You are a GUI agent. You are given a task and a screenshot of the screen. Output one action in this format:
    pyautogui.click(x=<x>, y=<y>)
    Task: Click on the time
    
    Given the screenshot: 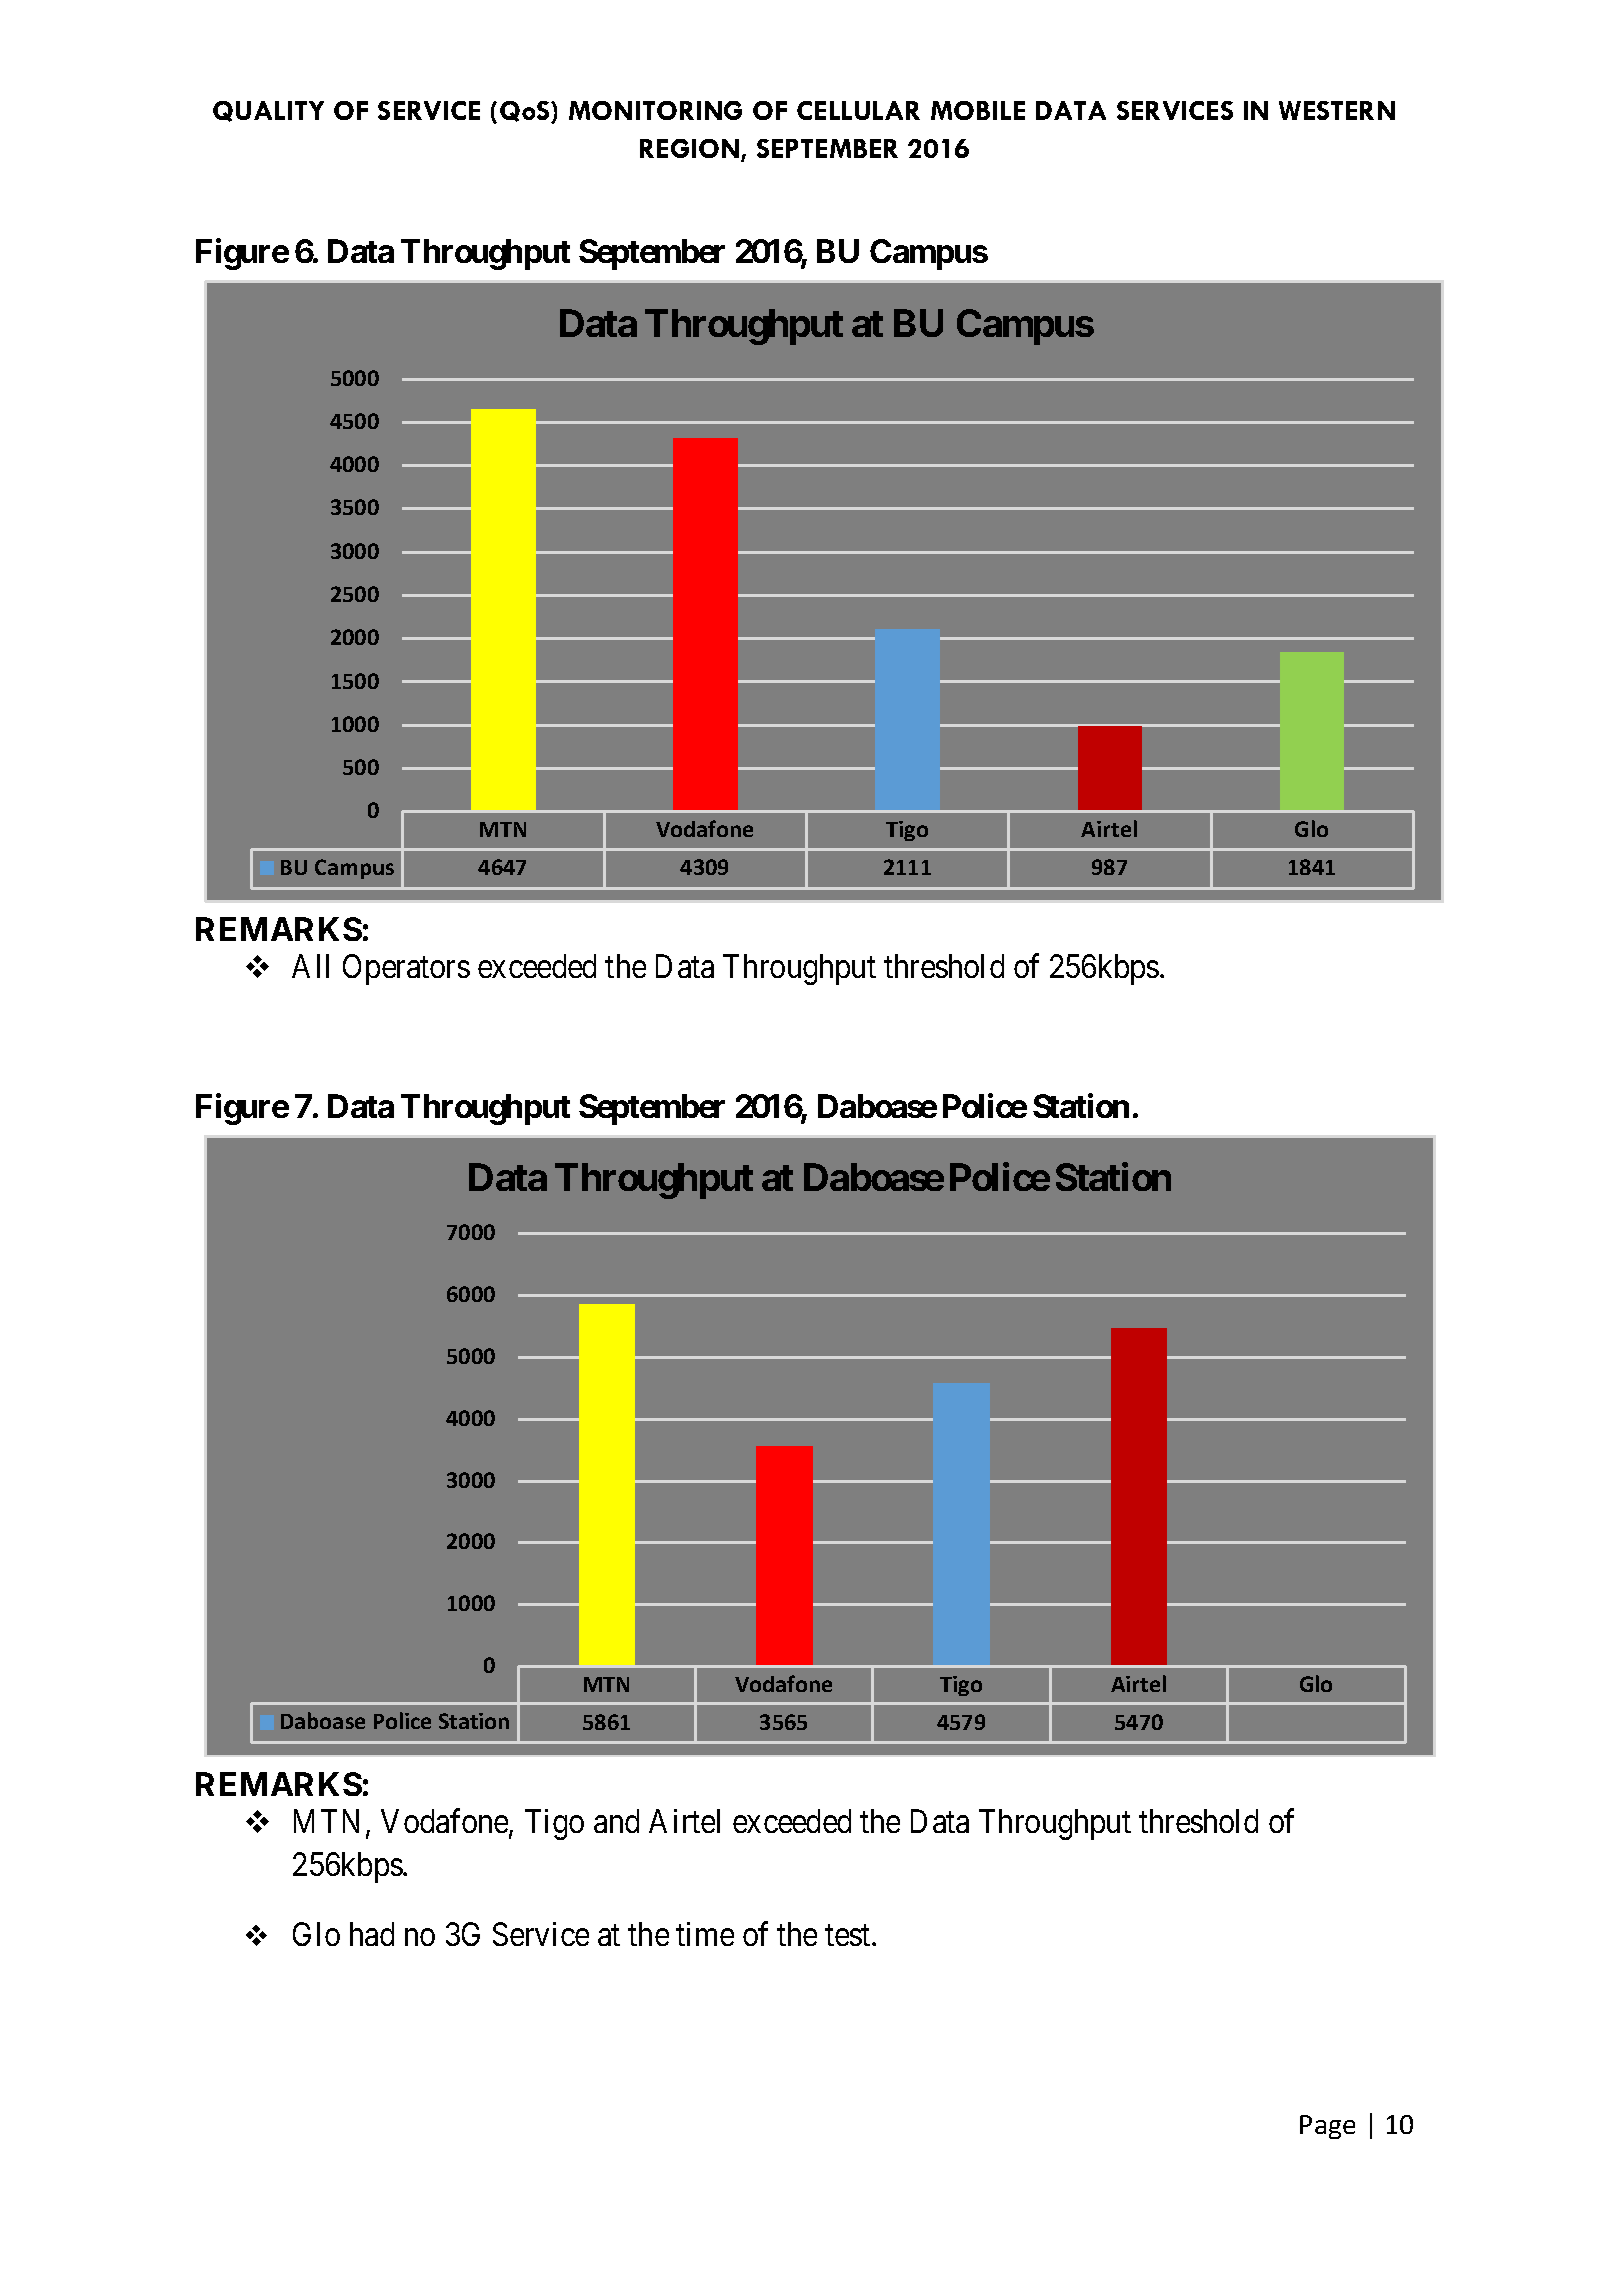 What is the action you would take?
    pyautogui.click(x=705, y=1934)
